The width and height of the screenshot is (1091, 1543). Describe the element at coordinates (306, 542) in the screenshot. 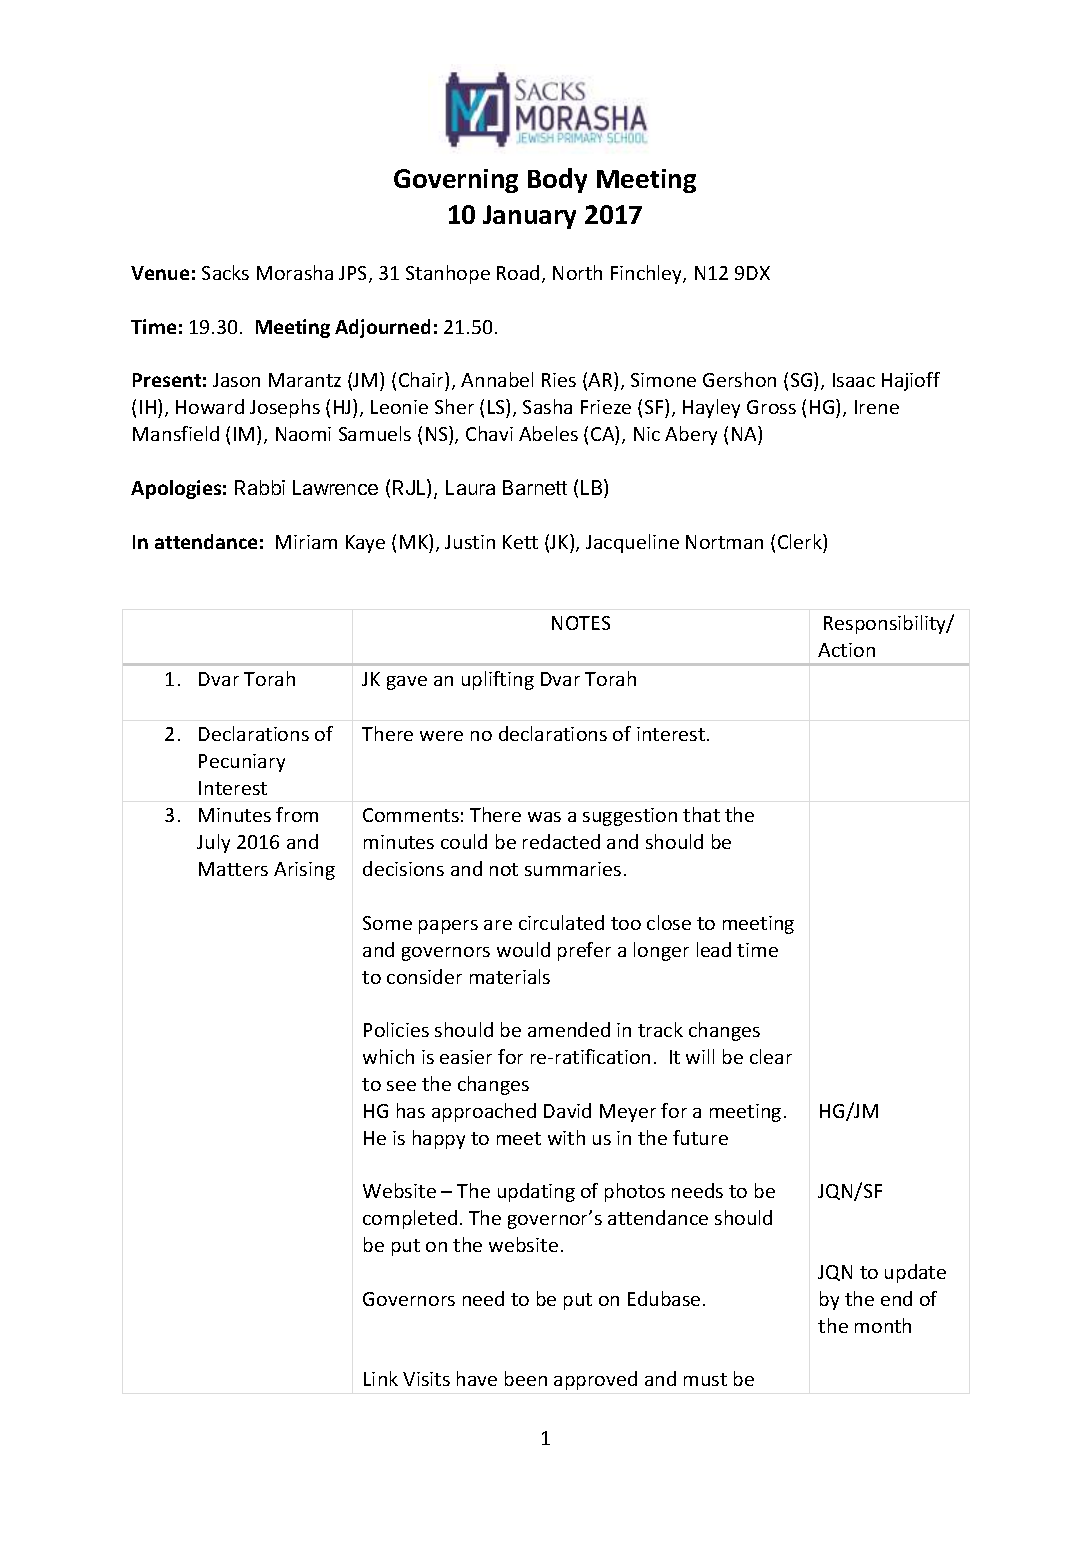

I see `Miriam` at that location.
